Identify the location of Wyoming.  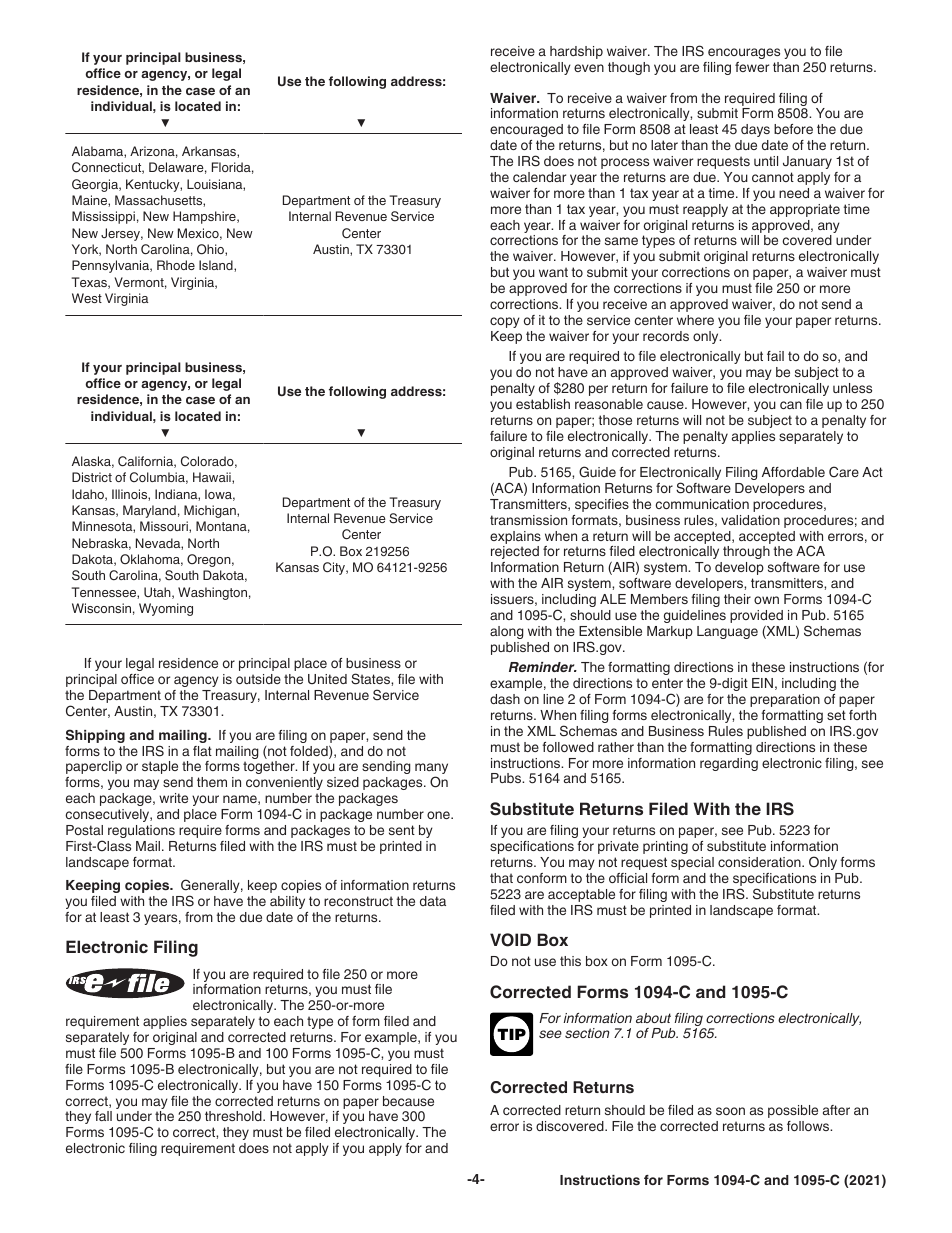
(166, 609).
